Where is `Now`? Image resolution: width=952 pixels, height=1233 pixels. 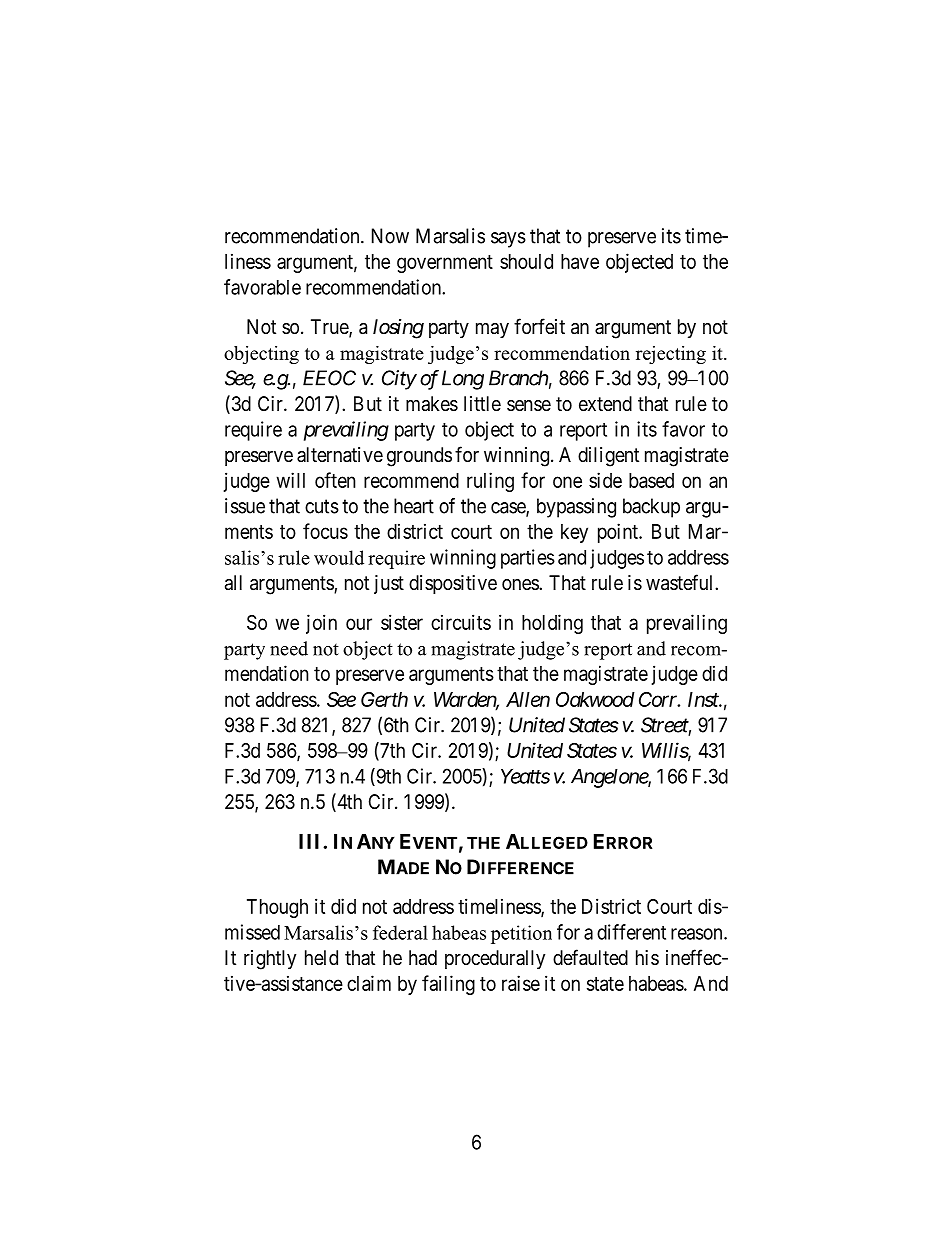 Now is located at coordinates (390, 236).
